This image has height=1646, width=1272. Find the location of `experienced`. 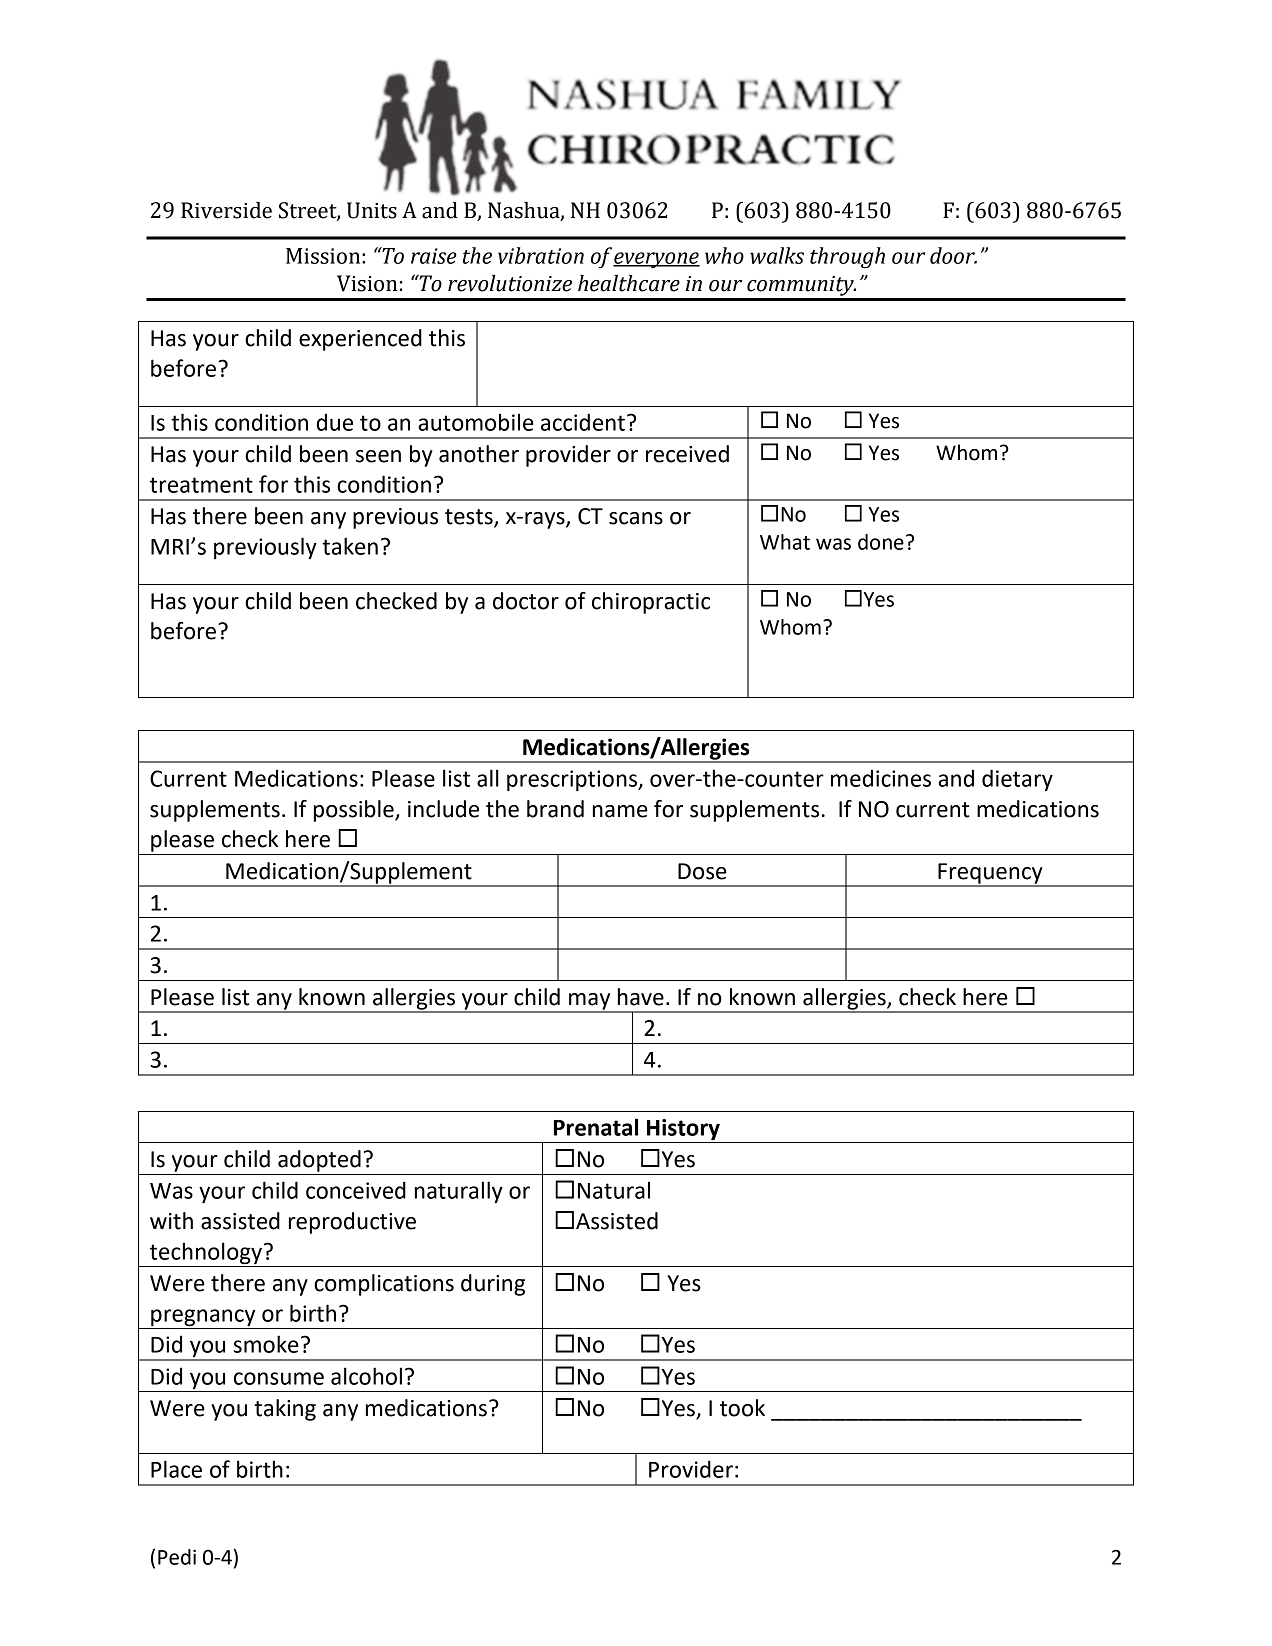

experienced is located at coordinates (360, 340).
